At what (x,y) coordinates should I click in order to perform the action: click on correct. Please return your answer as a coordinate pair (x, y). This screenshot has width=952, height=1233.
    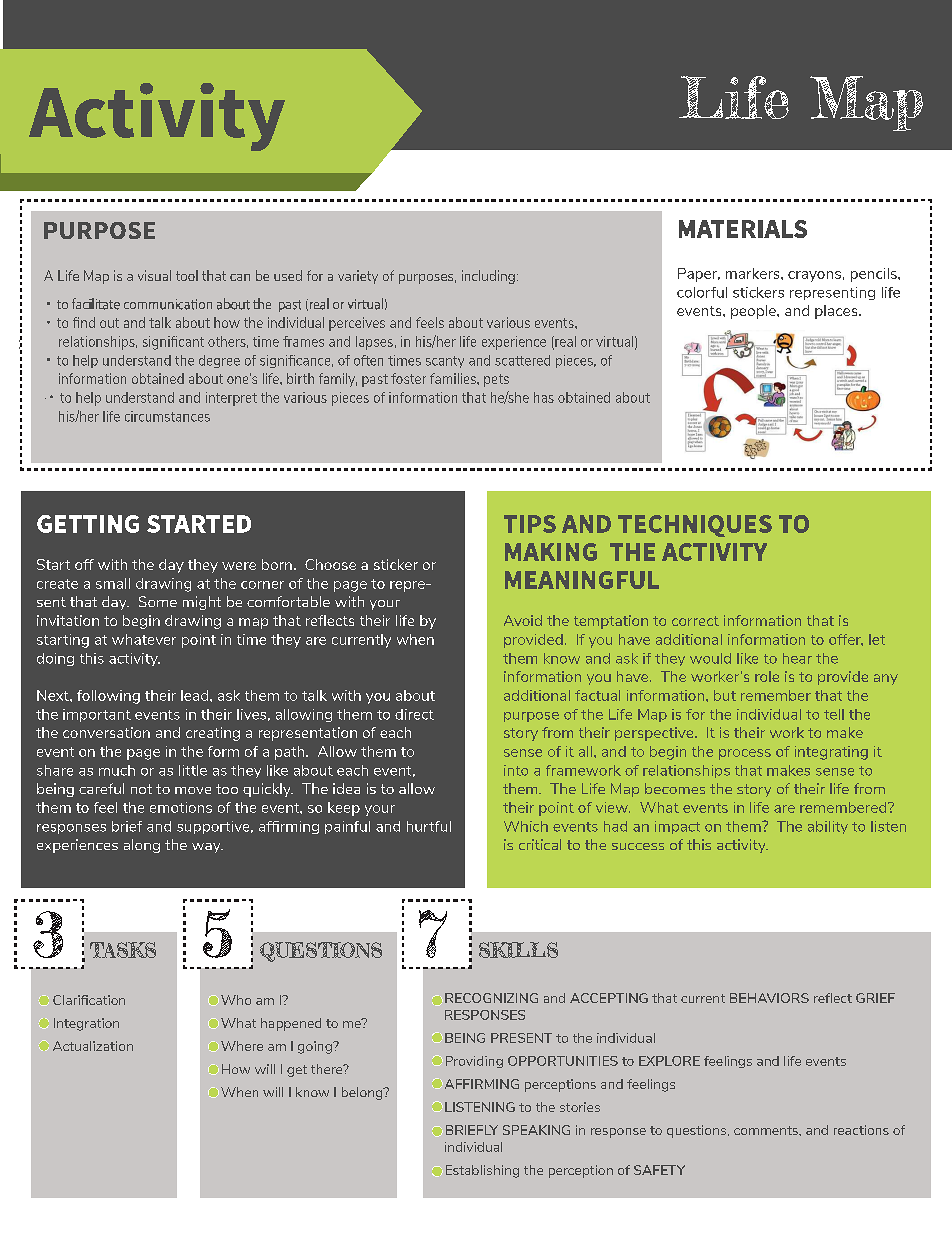
    Looking at the image, I should click on (695, 621).
